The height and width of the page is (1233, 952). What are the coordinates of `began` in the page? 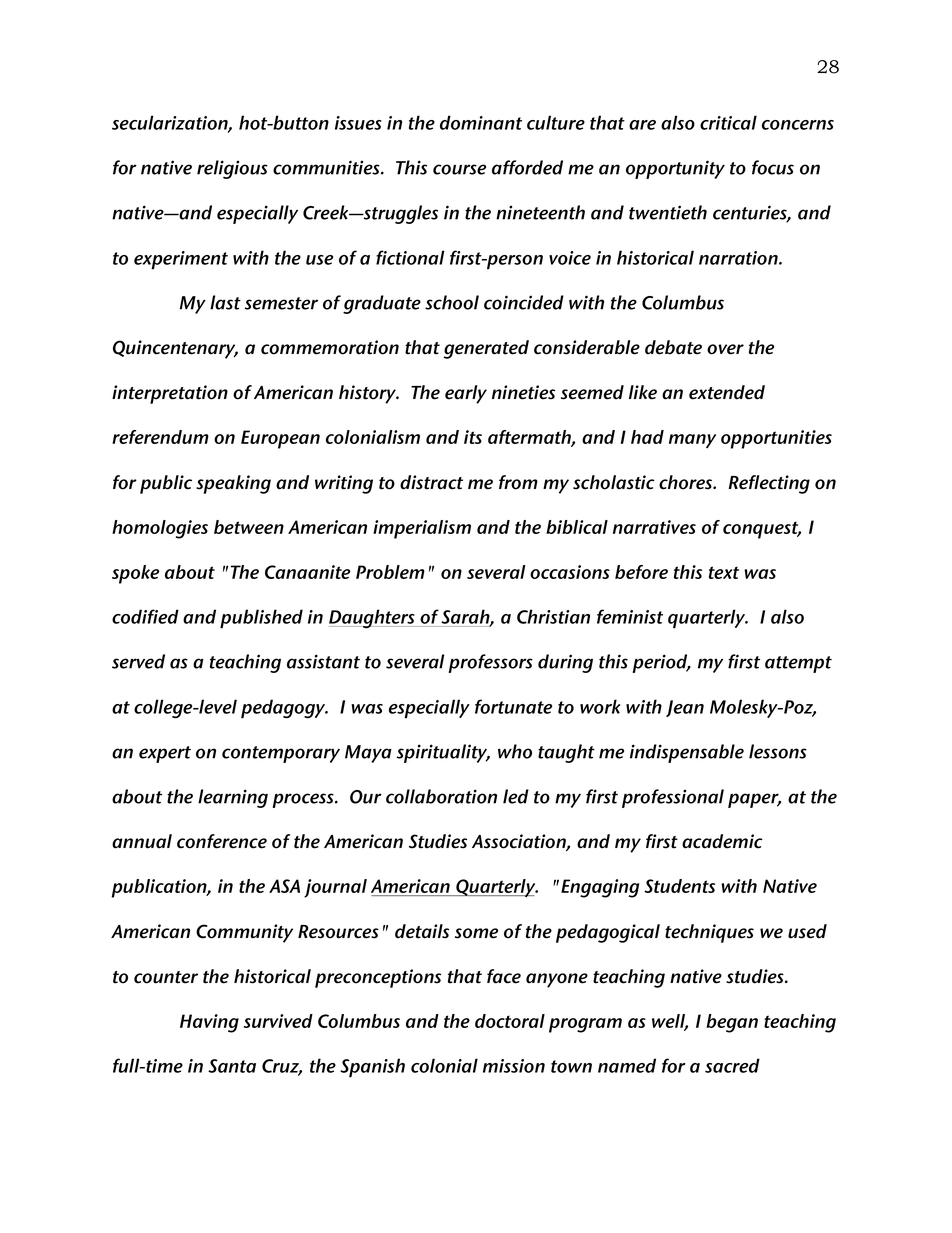 It's located at (732, 1023).
